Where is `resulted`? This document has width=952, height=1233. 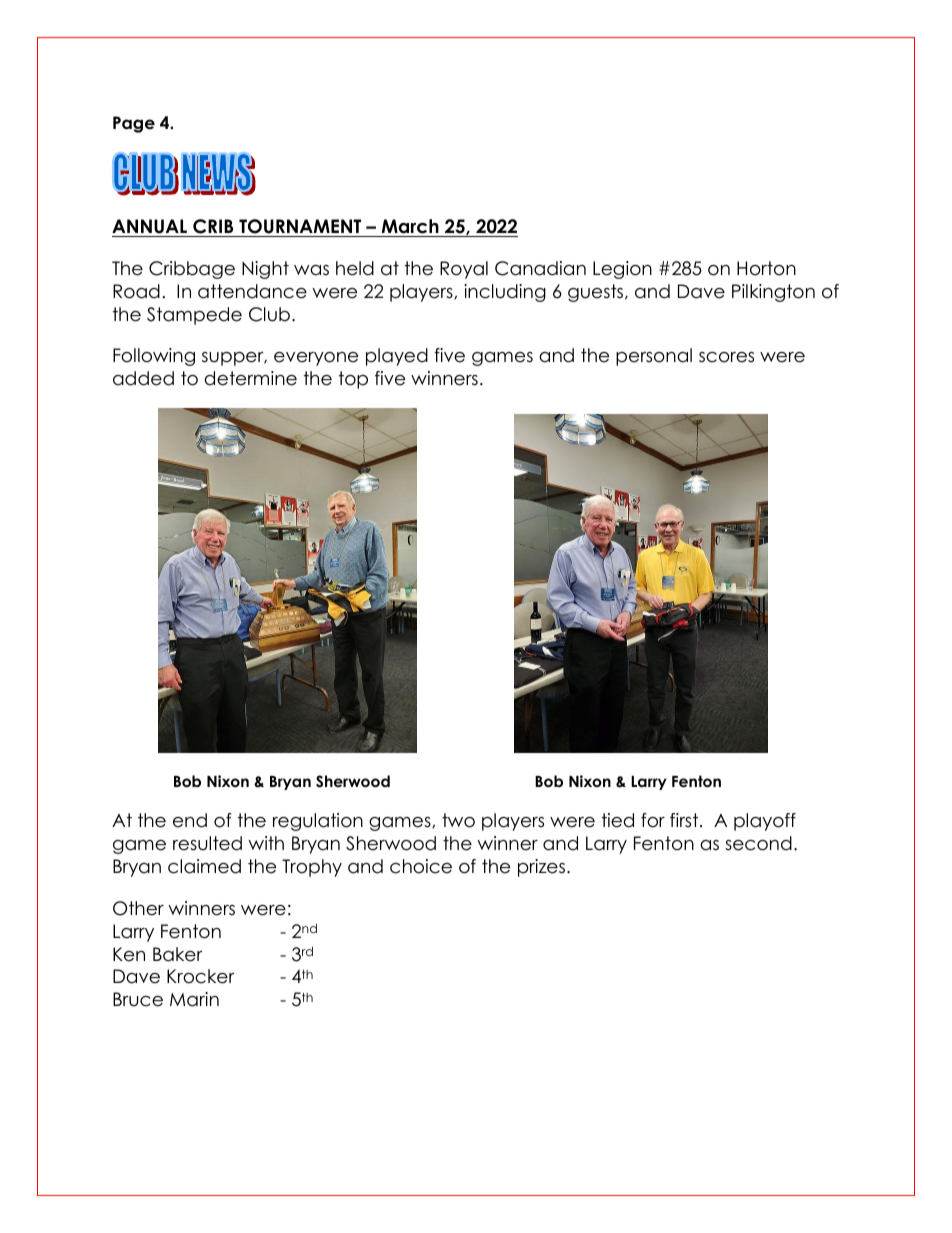 resulted is located at coordinates (207, 843).
